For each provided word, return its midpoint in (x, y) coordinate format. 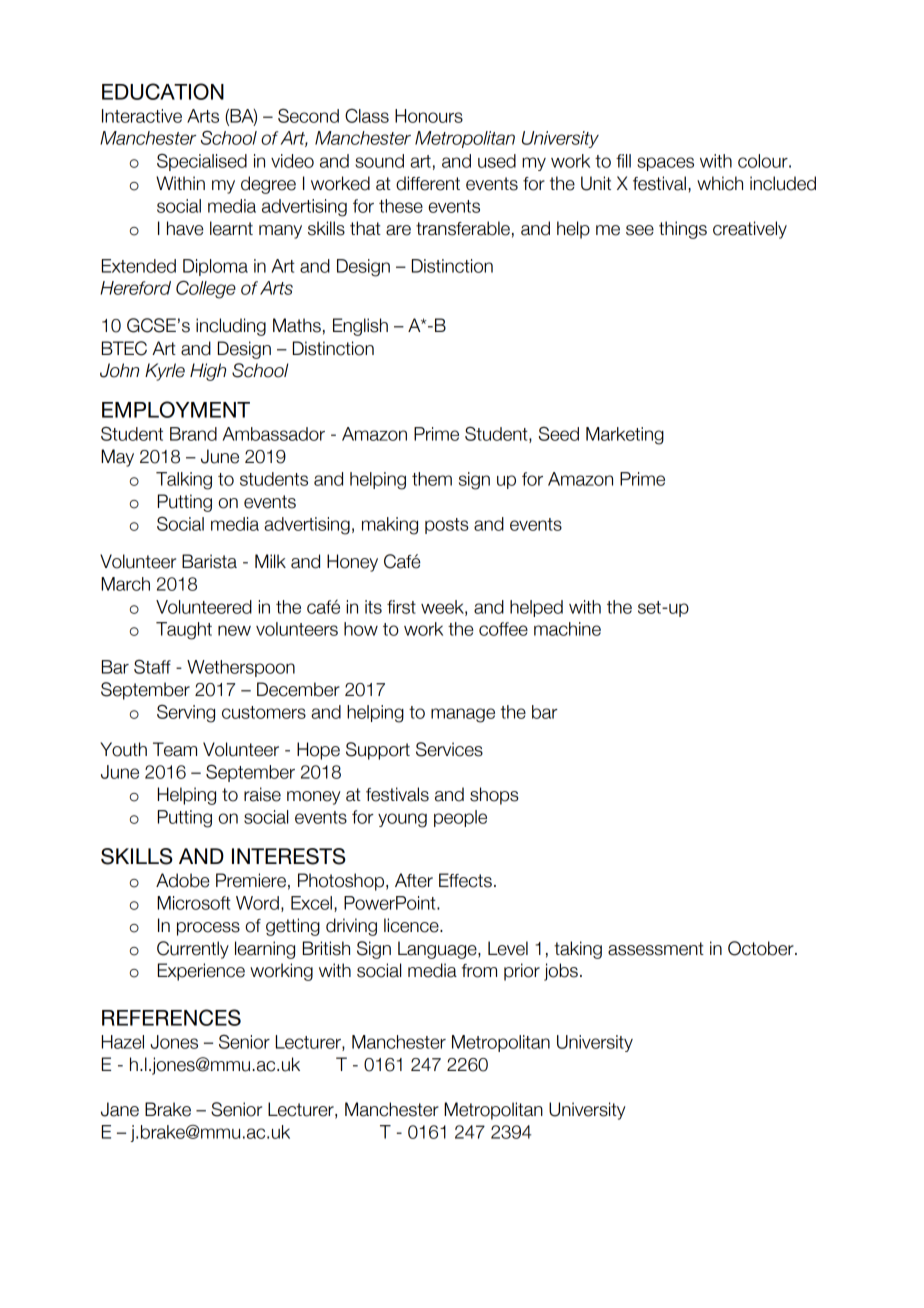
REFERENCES (171, 1017)
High (208, 372)
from (479, 971)
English (360, 327)
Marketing (625, 436)
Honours (429, 116)
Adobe (183, 880)
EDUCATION (163, 91)
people (460, 818)
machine (567, 629)
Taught (184, 631)
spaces (665, 164)
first (401, 607)
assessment (656, 949)
